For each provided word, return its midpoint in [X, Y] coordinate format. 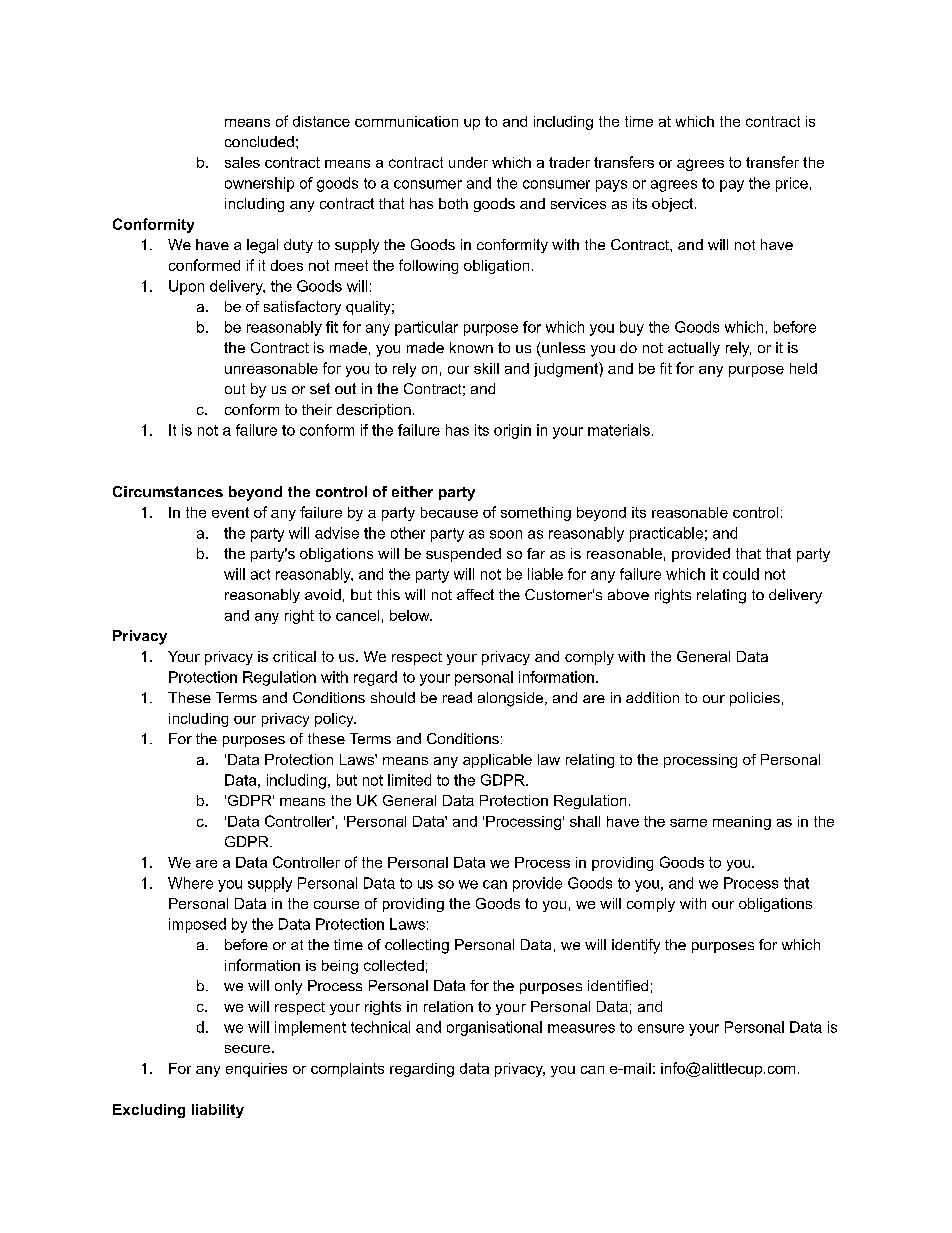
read [457, 697]
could [741, 574]
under [468, 162]
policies [755, 699]
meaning [742, 823]
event [230, 512]
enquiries [256, 1070]
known [471, 347]
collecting [417, 946]
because [449, 512]
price [792, 184]
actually [694, 349]
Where [190, 883]
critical [294, 656]
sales [242, 162]
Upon [186, 287]
